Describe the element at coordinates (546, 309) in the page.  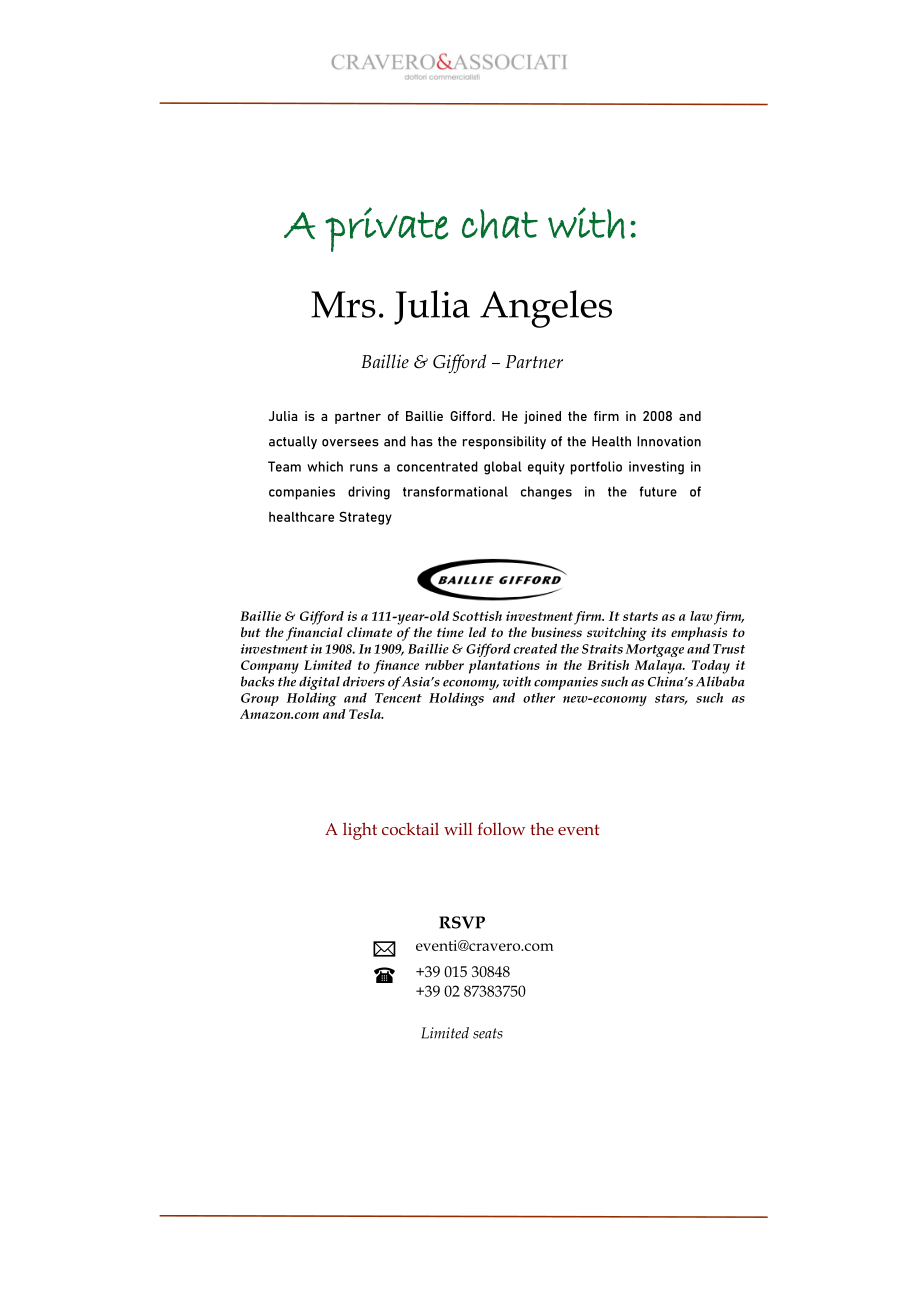
I see `Angeles` at that location.
